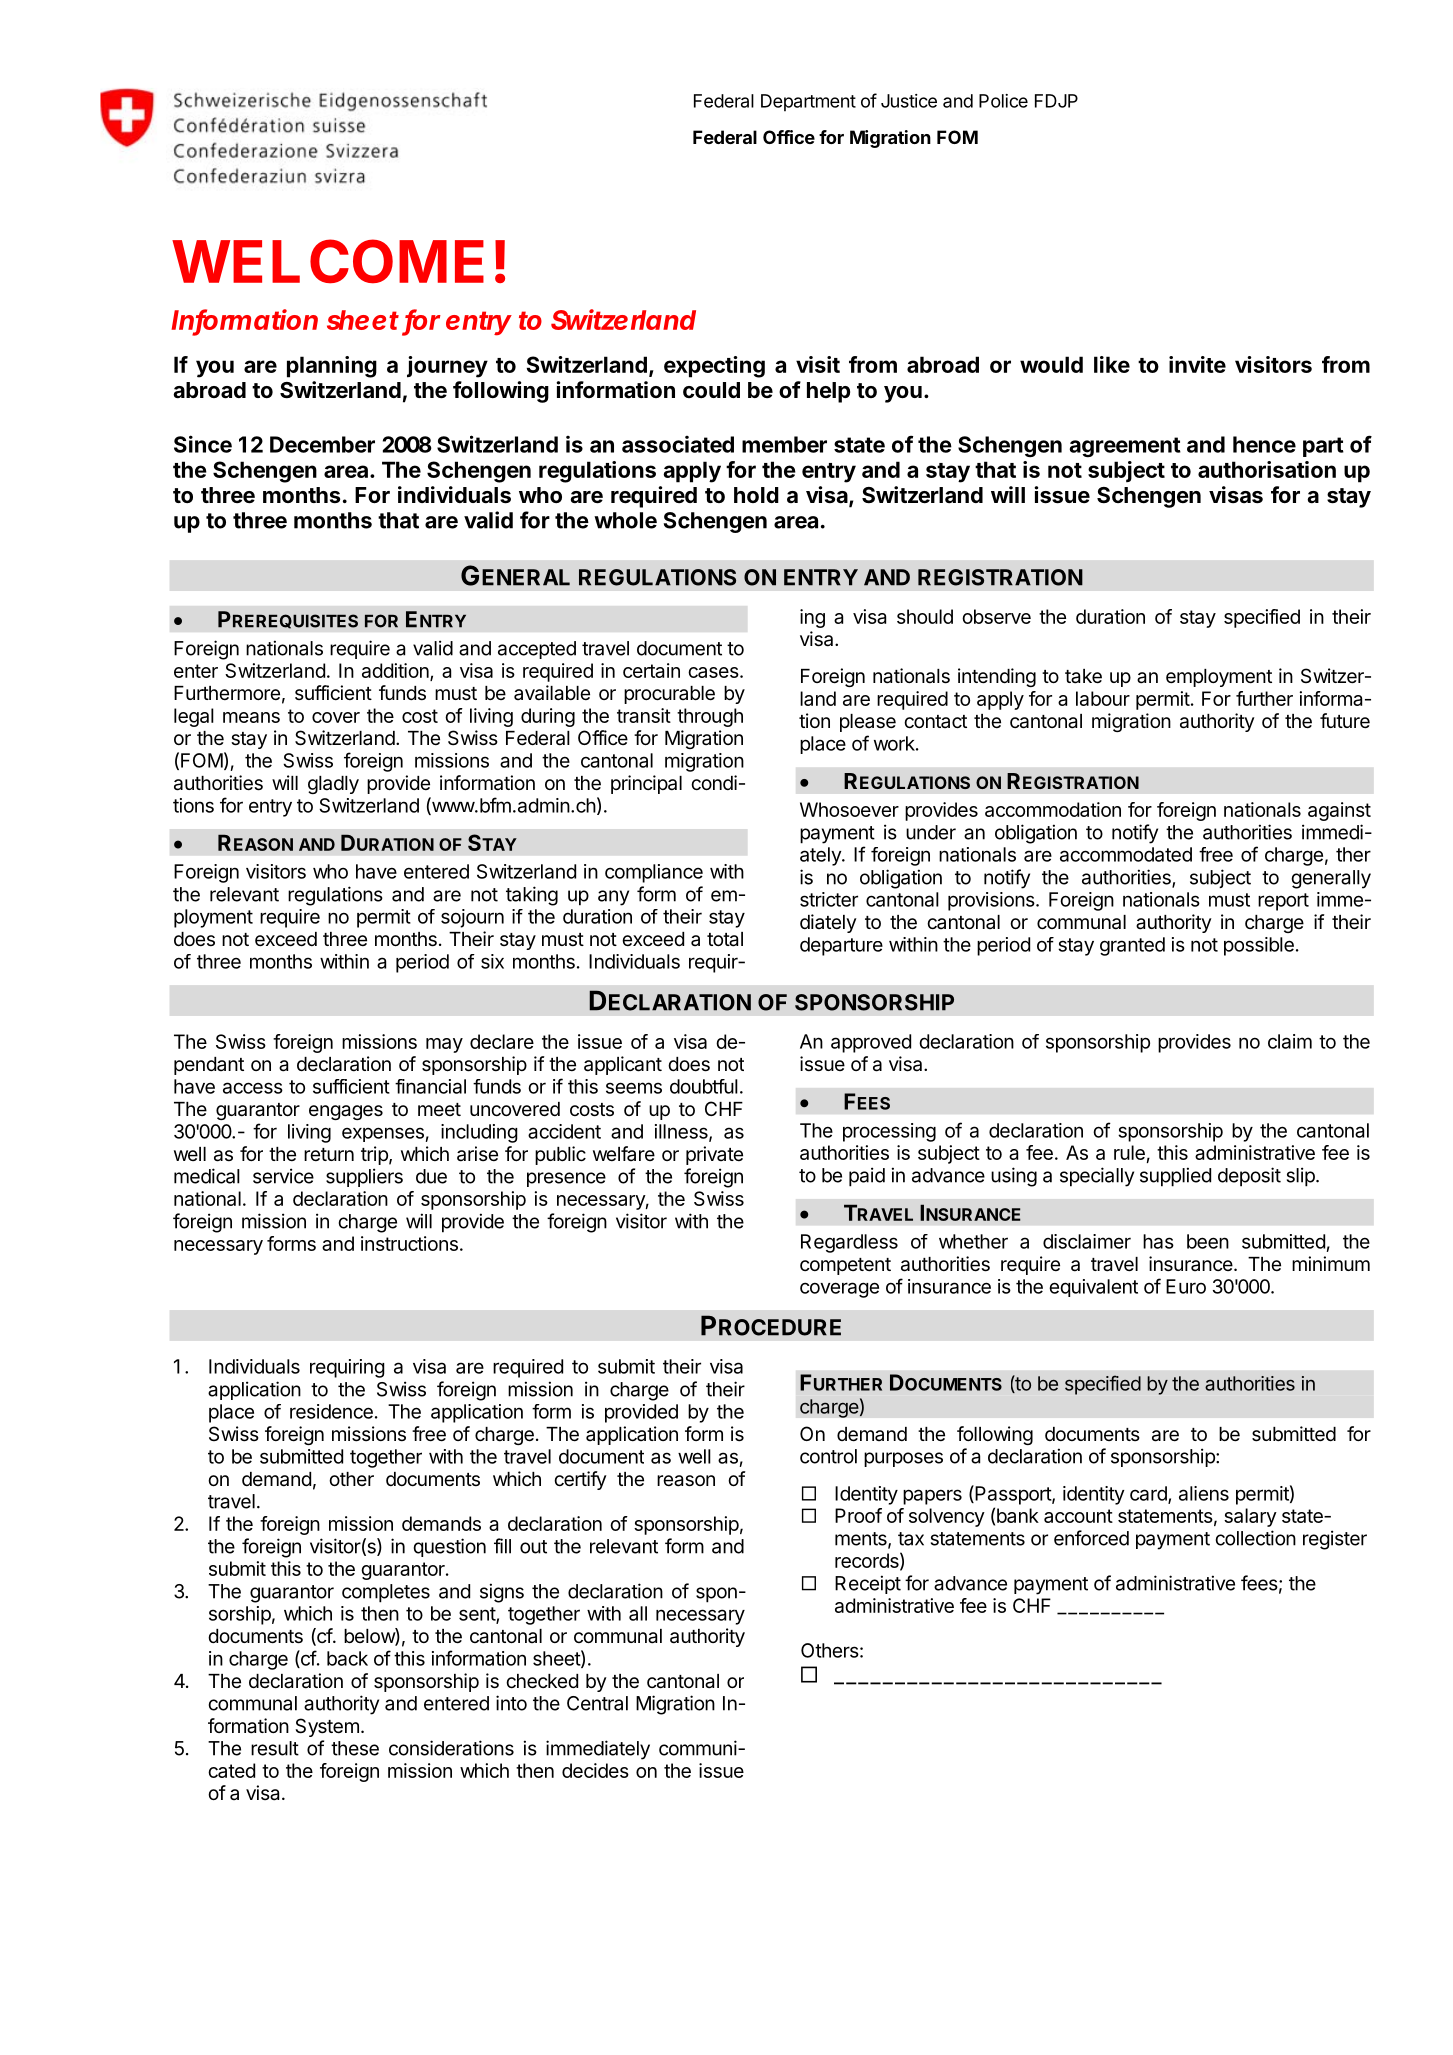 The width and height of the page is (1453, 2055). I want to click on sojourn, so click(472, 918).
